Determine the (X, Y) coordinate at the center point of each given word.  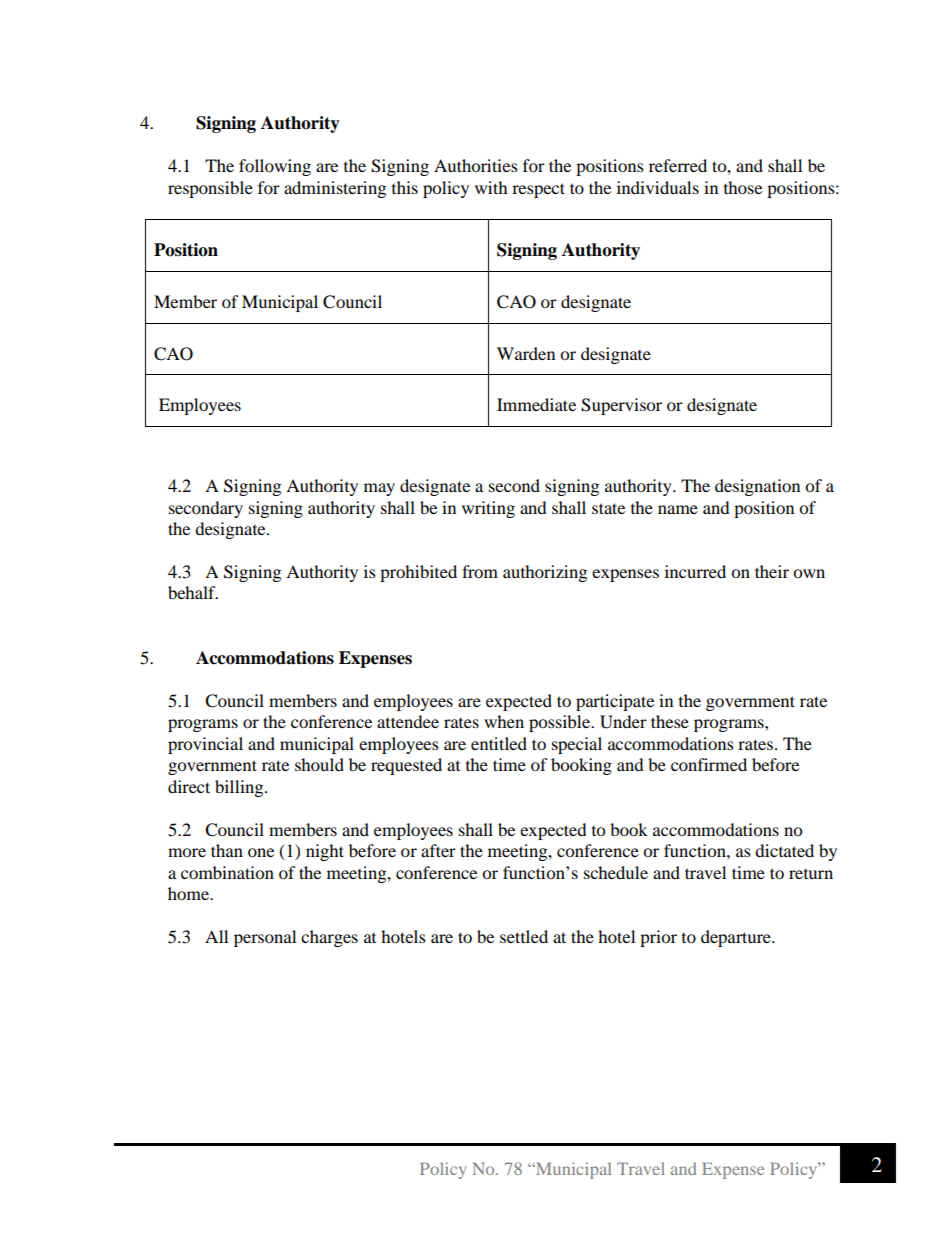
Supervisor (621, 406)
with (491, 187)
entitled (499, 743)
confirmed (709, 764)
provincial (205, 745)
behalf (193, 592)
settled (524, 936)
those (743, 187)
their (772, 571)
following (275, 167)
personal (265, 938)
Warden (526, 353)
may (379, 489)
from (480, 571)
